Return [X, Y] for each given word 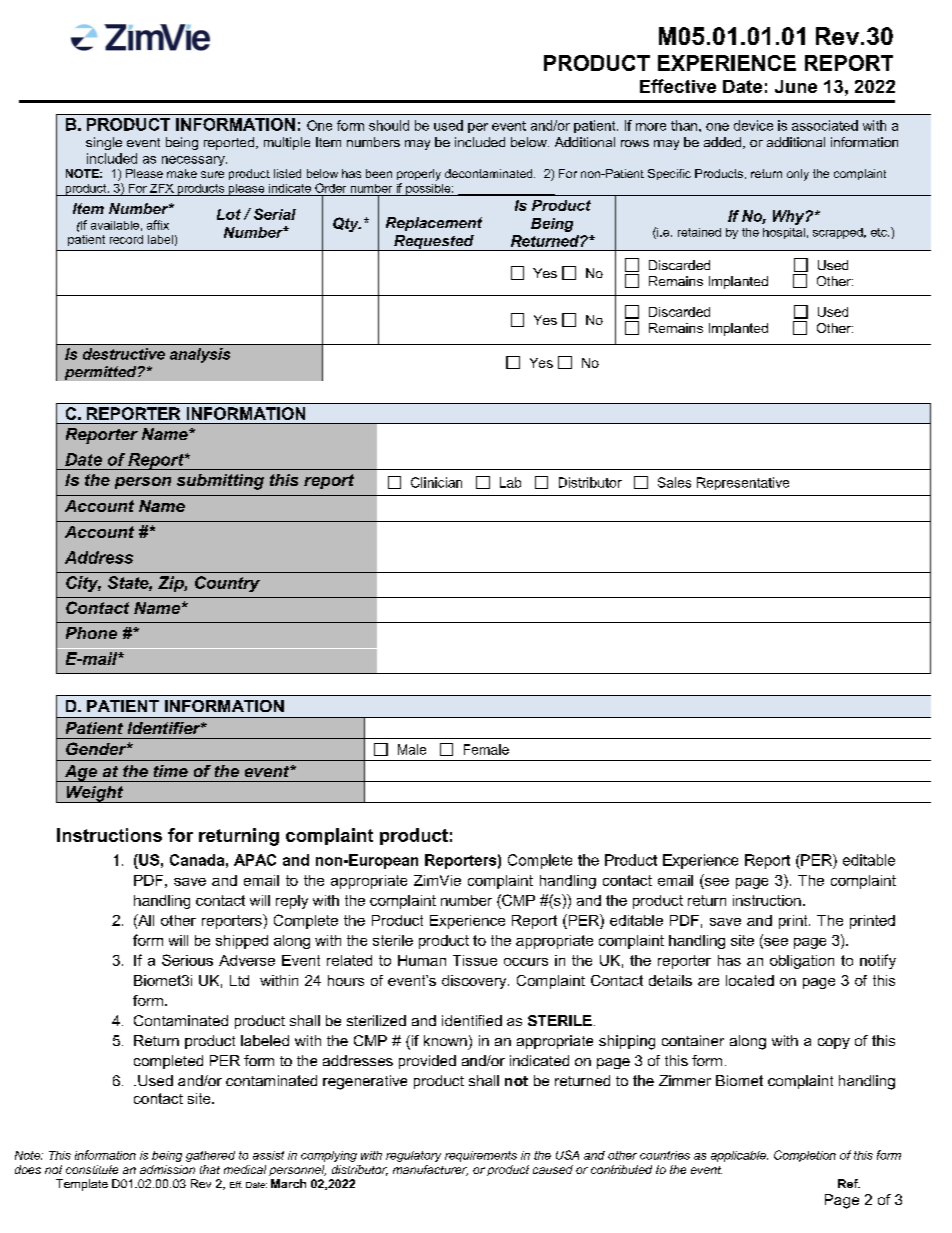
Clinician [436, 482]
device [753, 125]
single [104, 143]
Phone [91, 633]
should [389, 125]
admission [167, 1169]
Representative [743, 483]
